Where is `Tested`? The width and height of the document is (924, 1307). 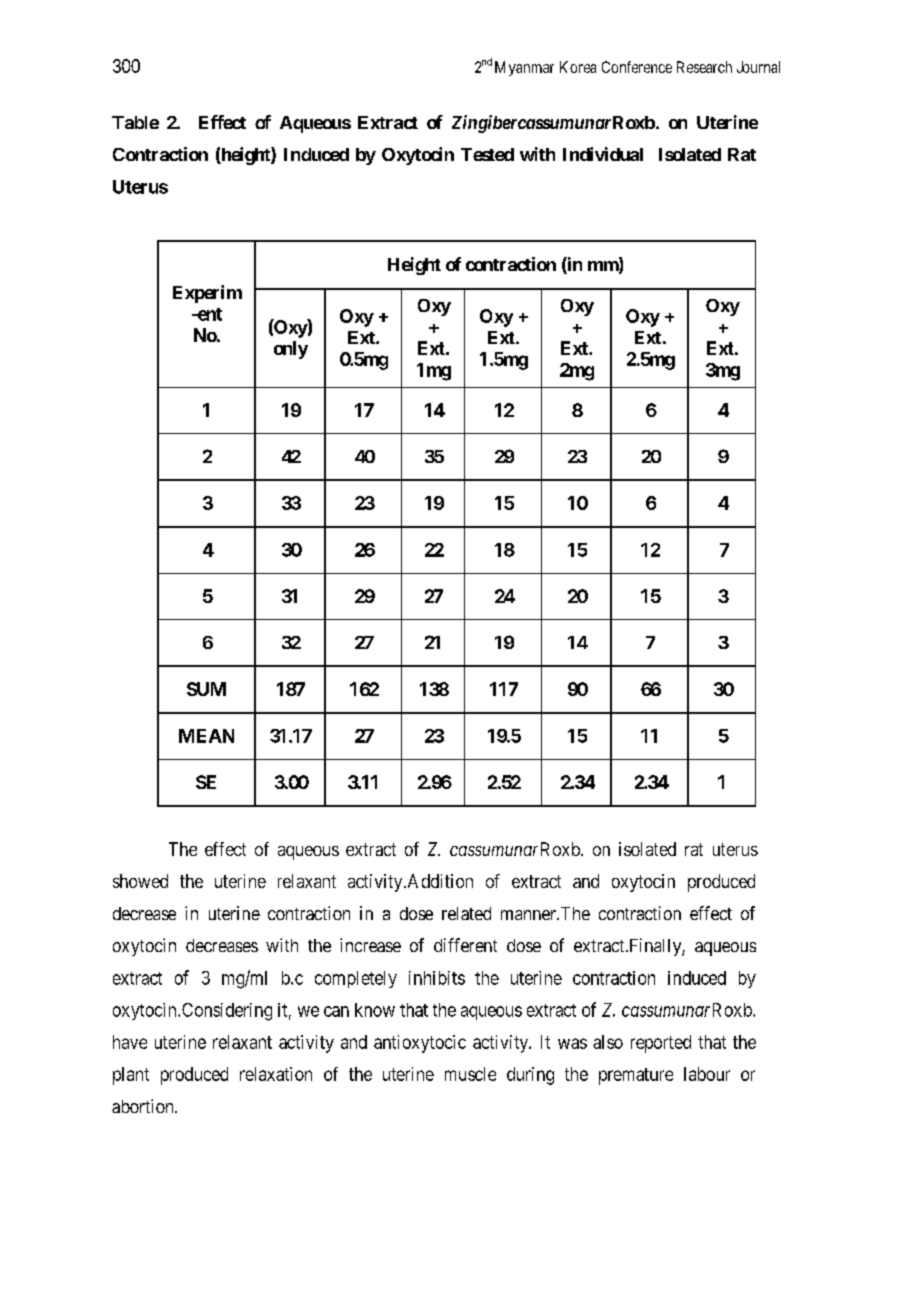
Tested is located at coordinates (487, 154).
